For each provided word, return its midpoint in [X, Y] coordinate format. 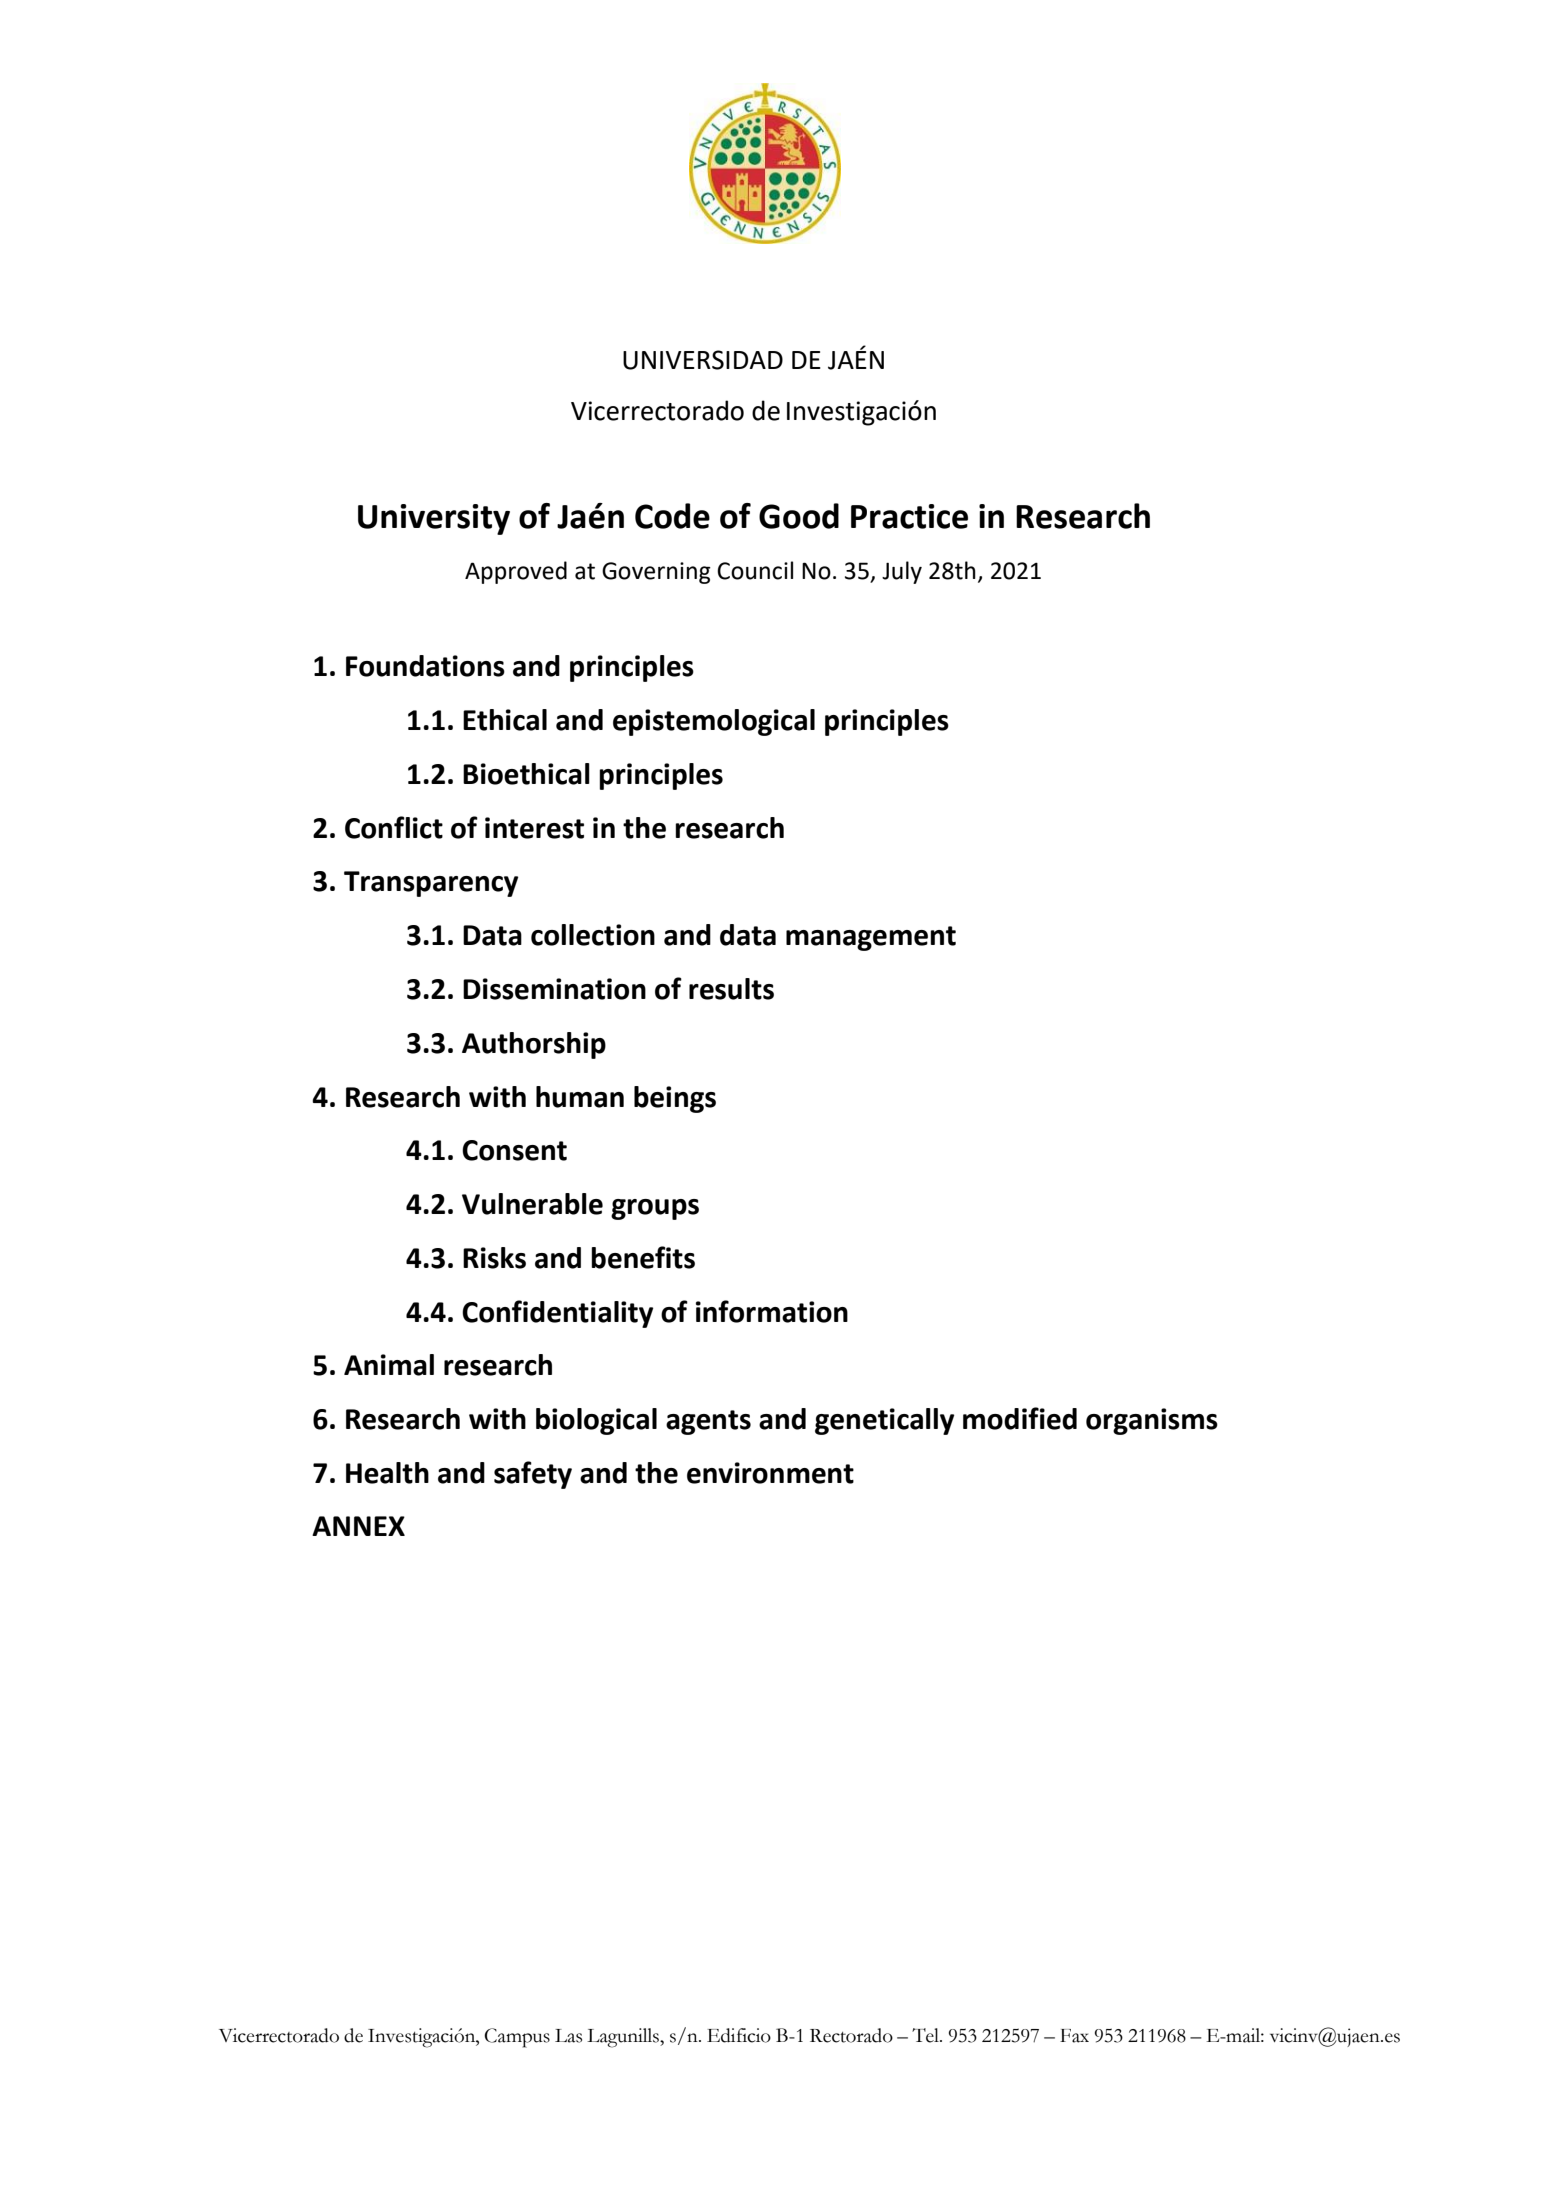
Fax [1074, 2036]
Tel [926, 2035]
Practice [909, 516]
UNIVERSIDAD [703, 360]
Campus [517, 2038]
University [434, 519]
